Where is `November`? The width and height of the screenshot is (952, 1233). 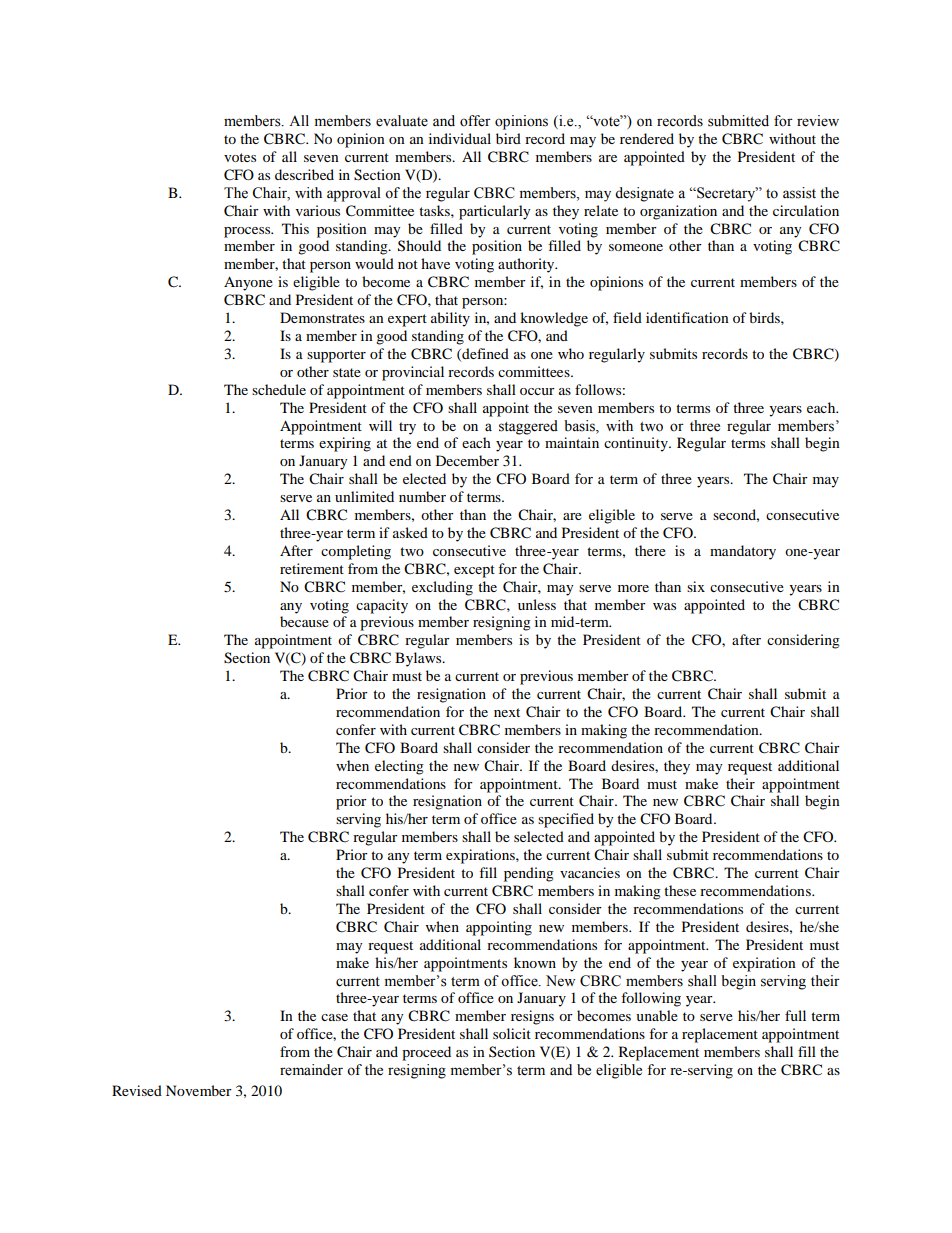
November is located at coordinates (199, 1090).
